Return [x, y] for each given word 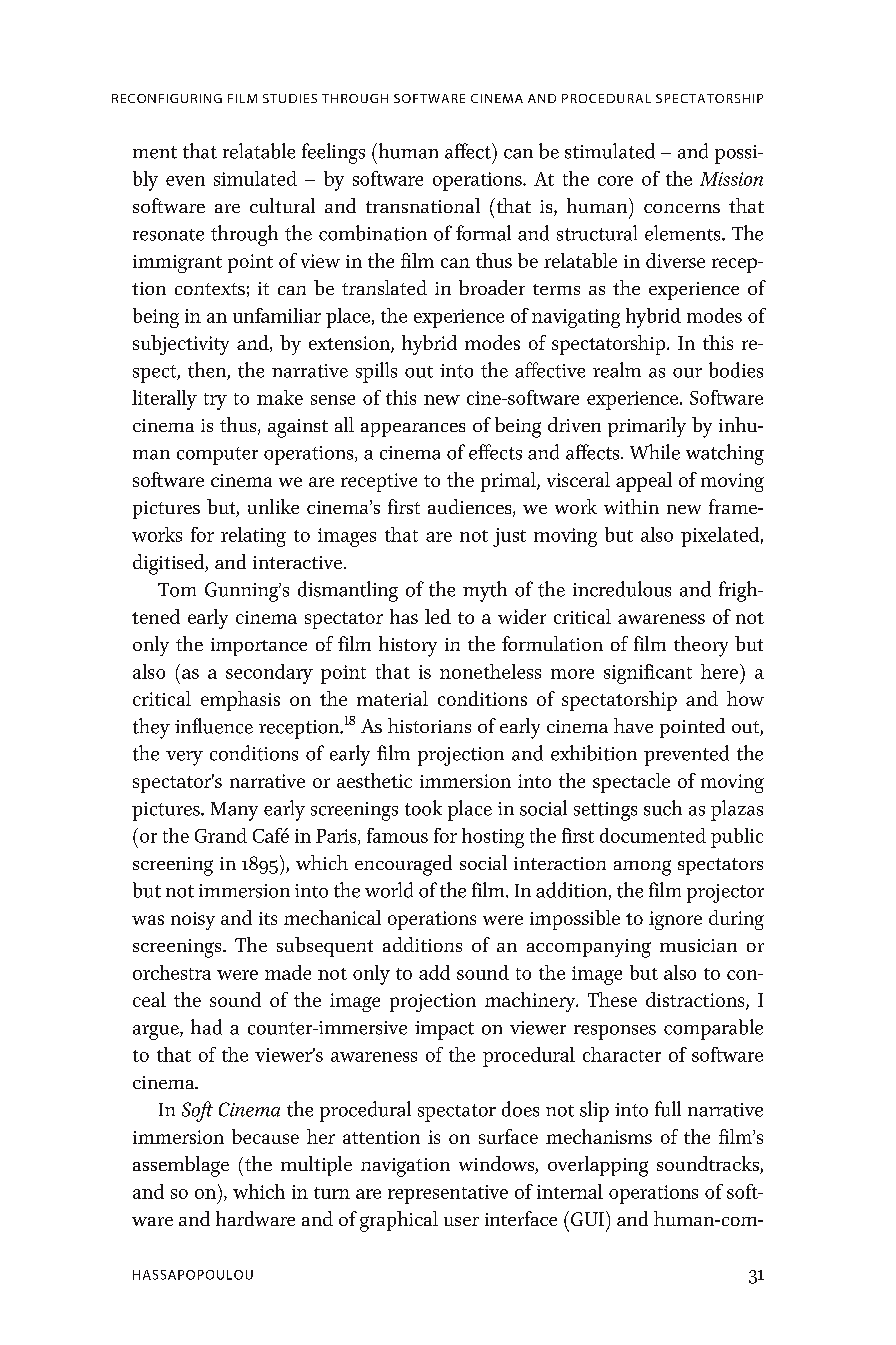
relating [253, 537]
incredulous [622, 589]
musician [698, 945]
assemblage [181, 1166]
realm [617, 370]
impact [444, 1030]
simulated [255, 178]
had [206, 1027]
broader [492, 287]
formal [483, 233]
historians [429, 725]
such [663, 808]
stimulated [610, 151]
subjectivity [181, 345]
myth [485, 591]
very [184, 758]
